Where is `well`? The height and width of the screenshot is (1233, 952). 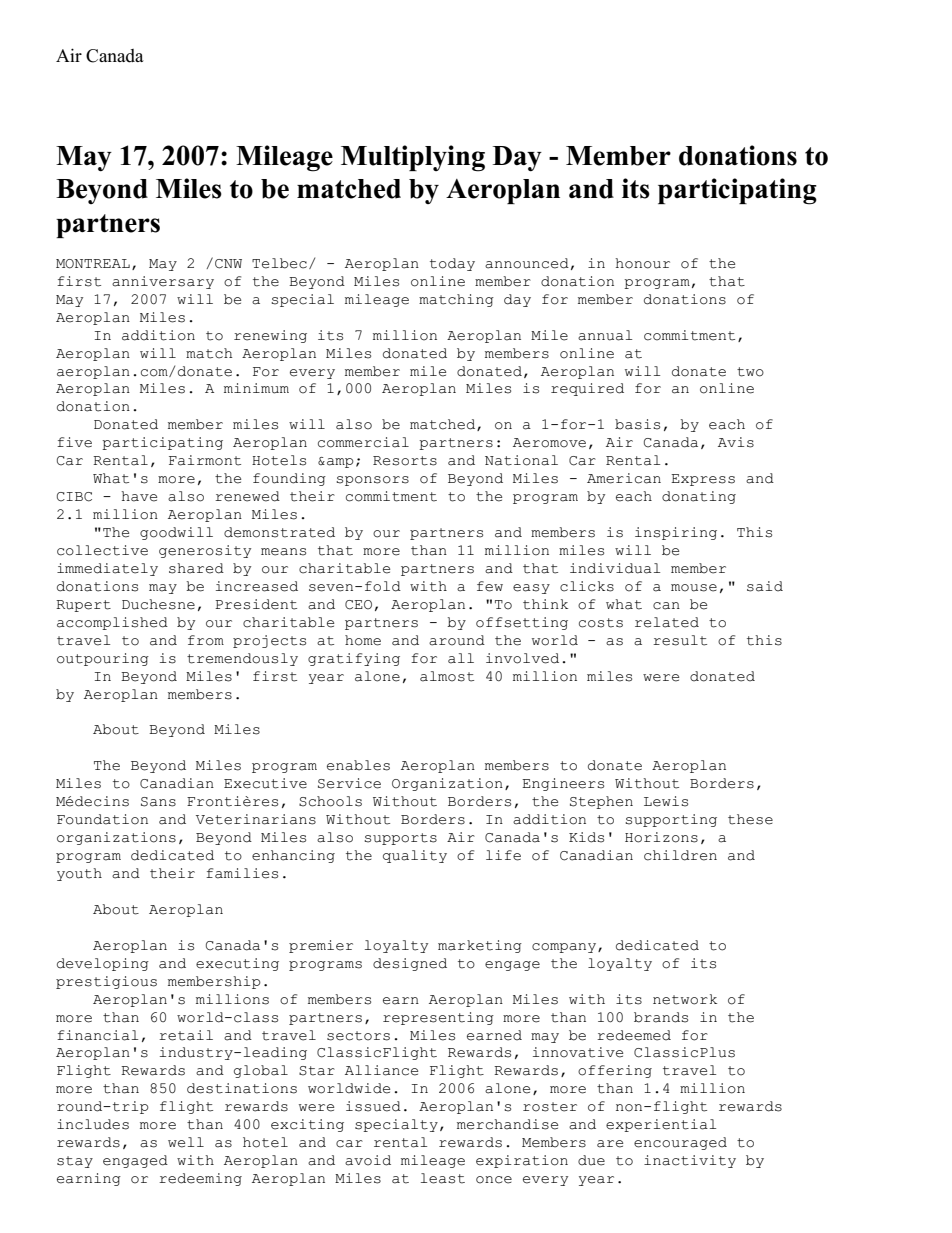
well is located at coordinates (186, 1142).
